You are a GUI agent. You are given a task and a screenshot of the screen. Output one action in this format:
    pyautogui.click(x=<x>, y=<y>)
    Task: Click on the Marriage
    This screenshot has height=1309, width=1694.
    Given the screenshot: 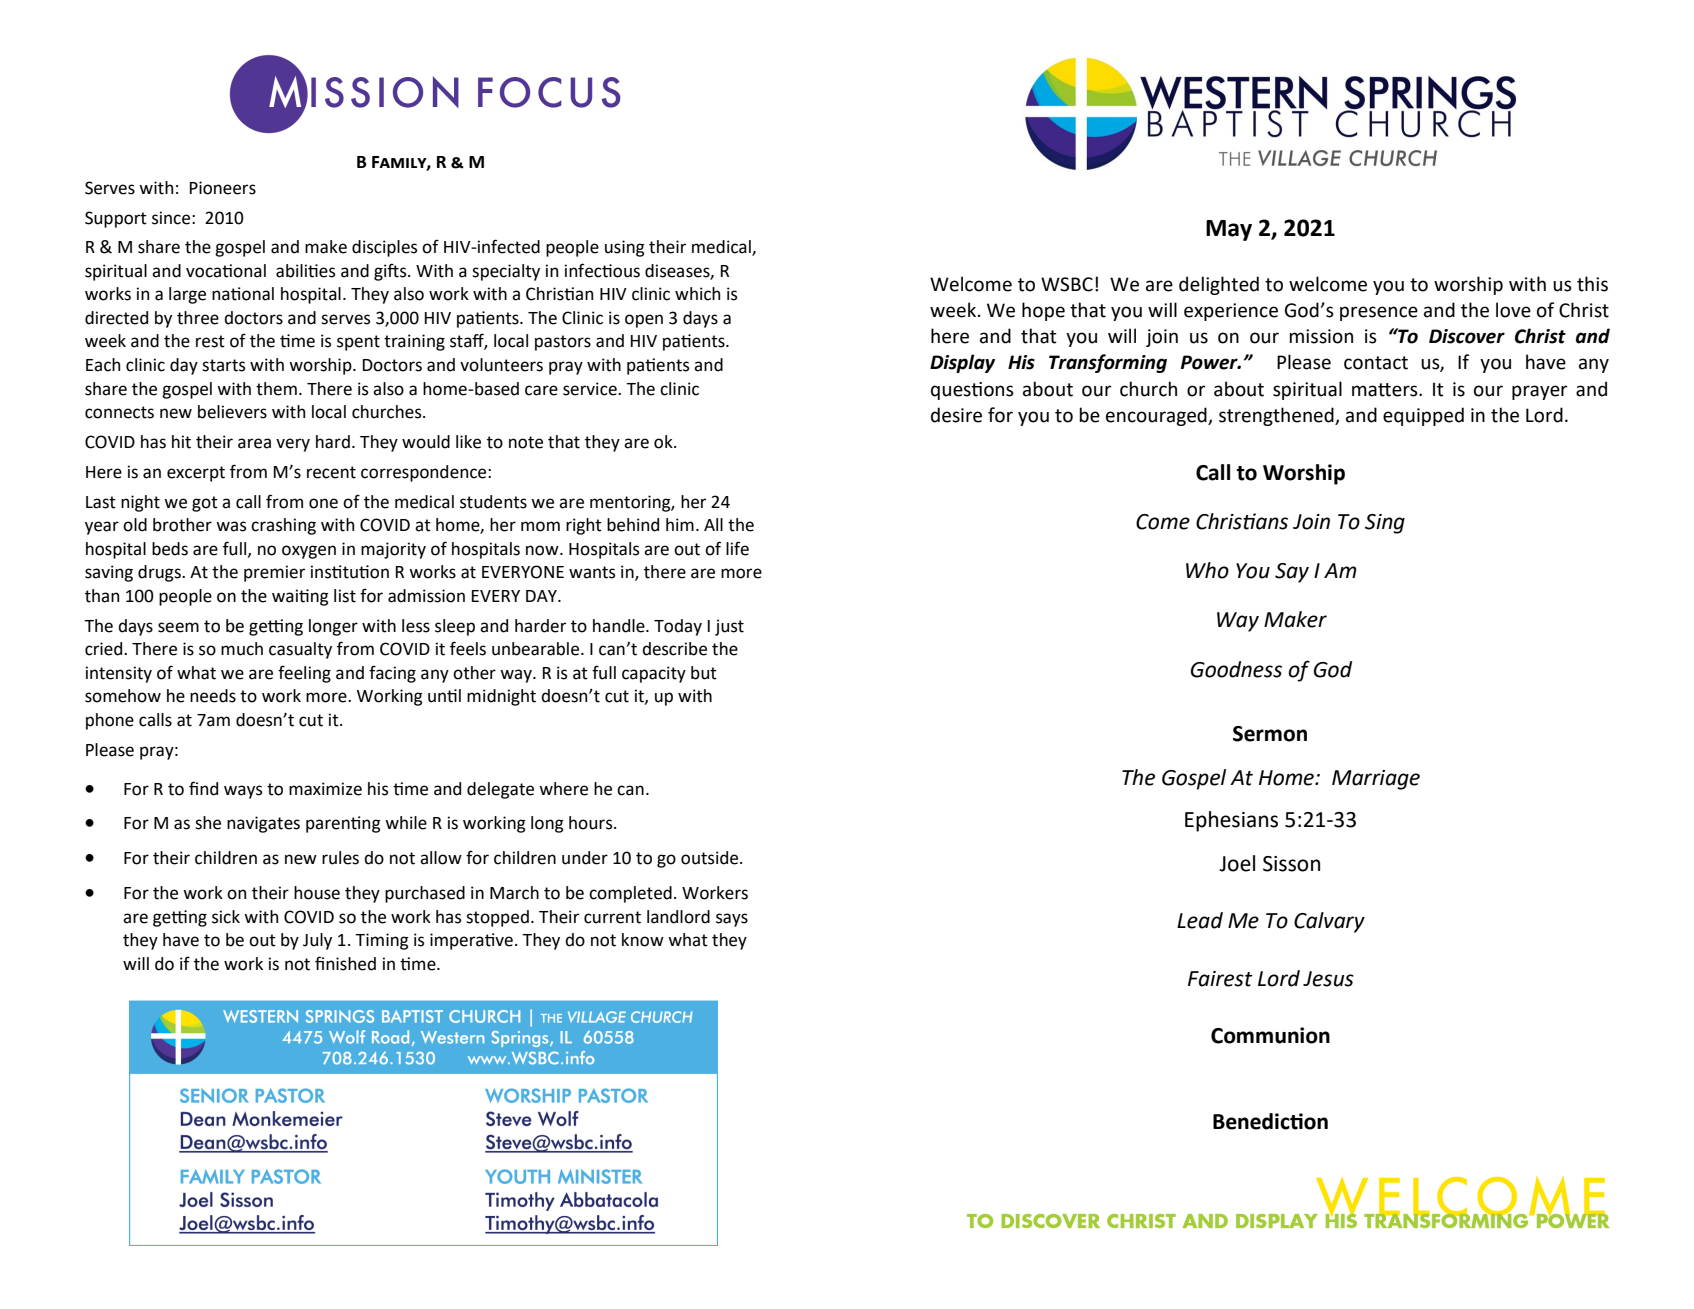 What is the action you would take?
    pyautogui.click(x=1376, y=780)
